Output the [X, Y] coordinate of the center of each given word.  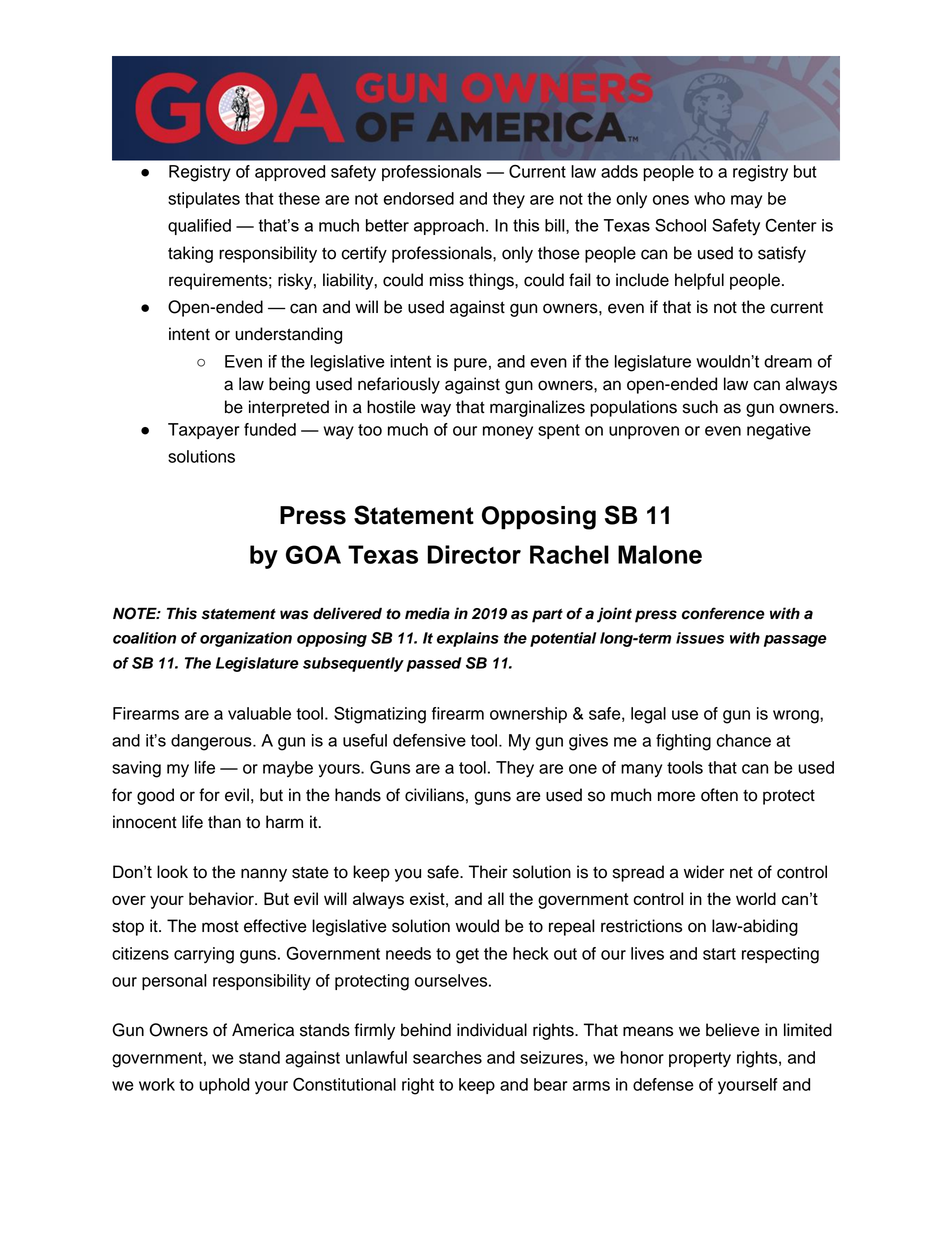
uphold [224, 1086]
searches [447, 1057]
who [709, 198]
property [700, 1059]
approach [449, 227]
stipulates [204, 200]
